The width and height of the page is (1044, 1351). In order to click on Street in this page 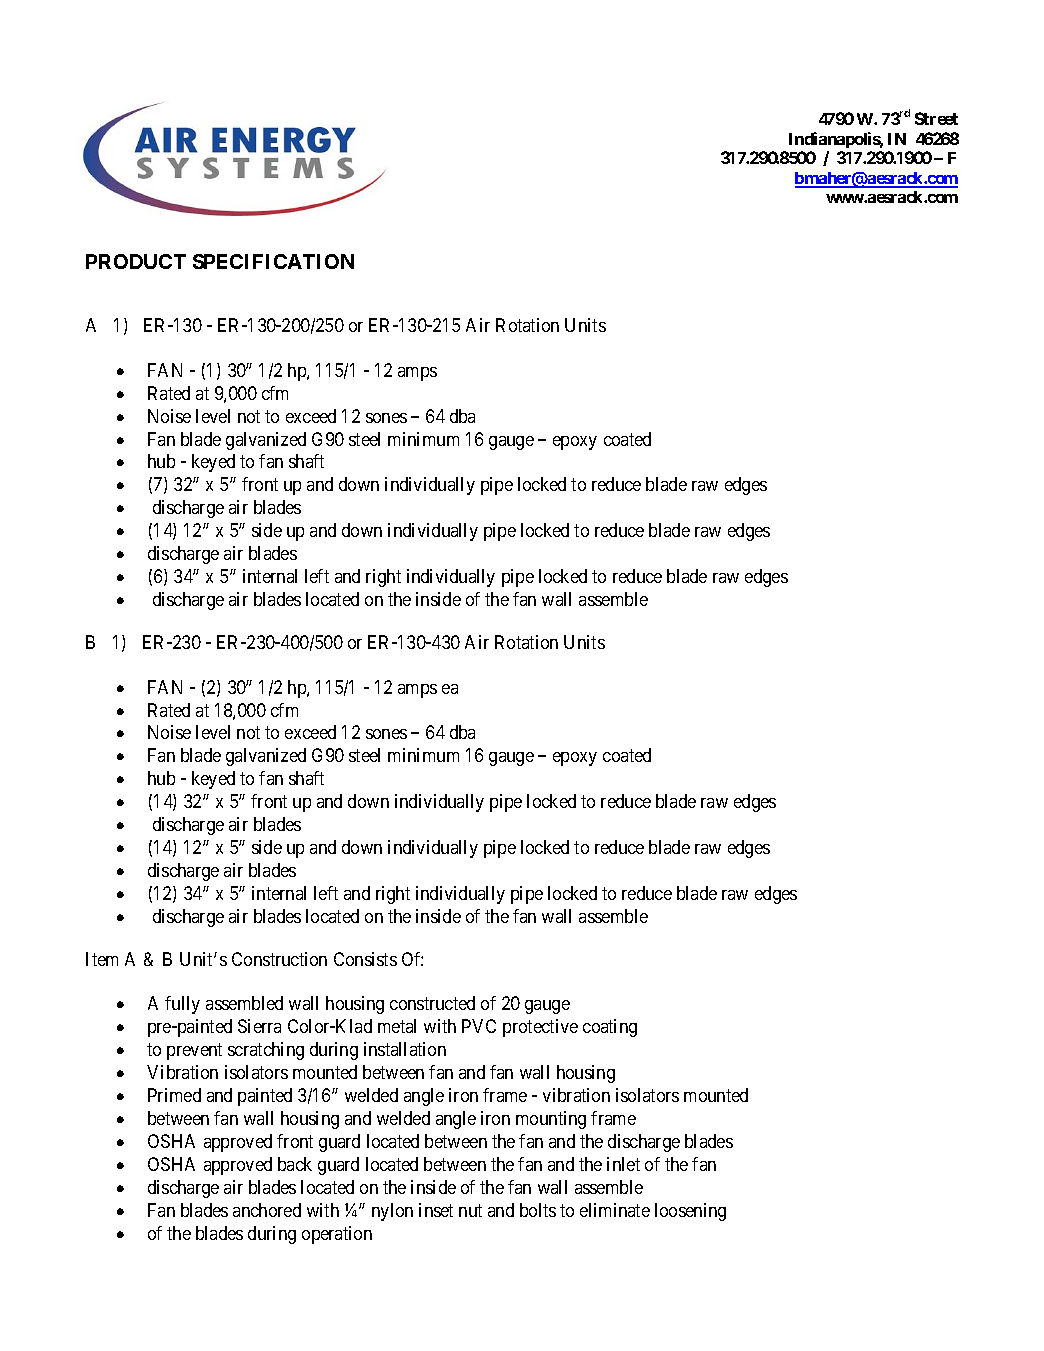, I will do `click(936, 118)`.
